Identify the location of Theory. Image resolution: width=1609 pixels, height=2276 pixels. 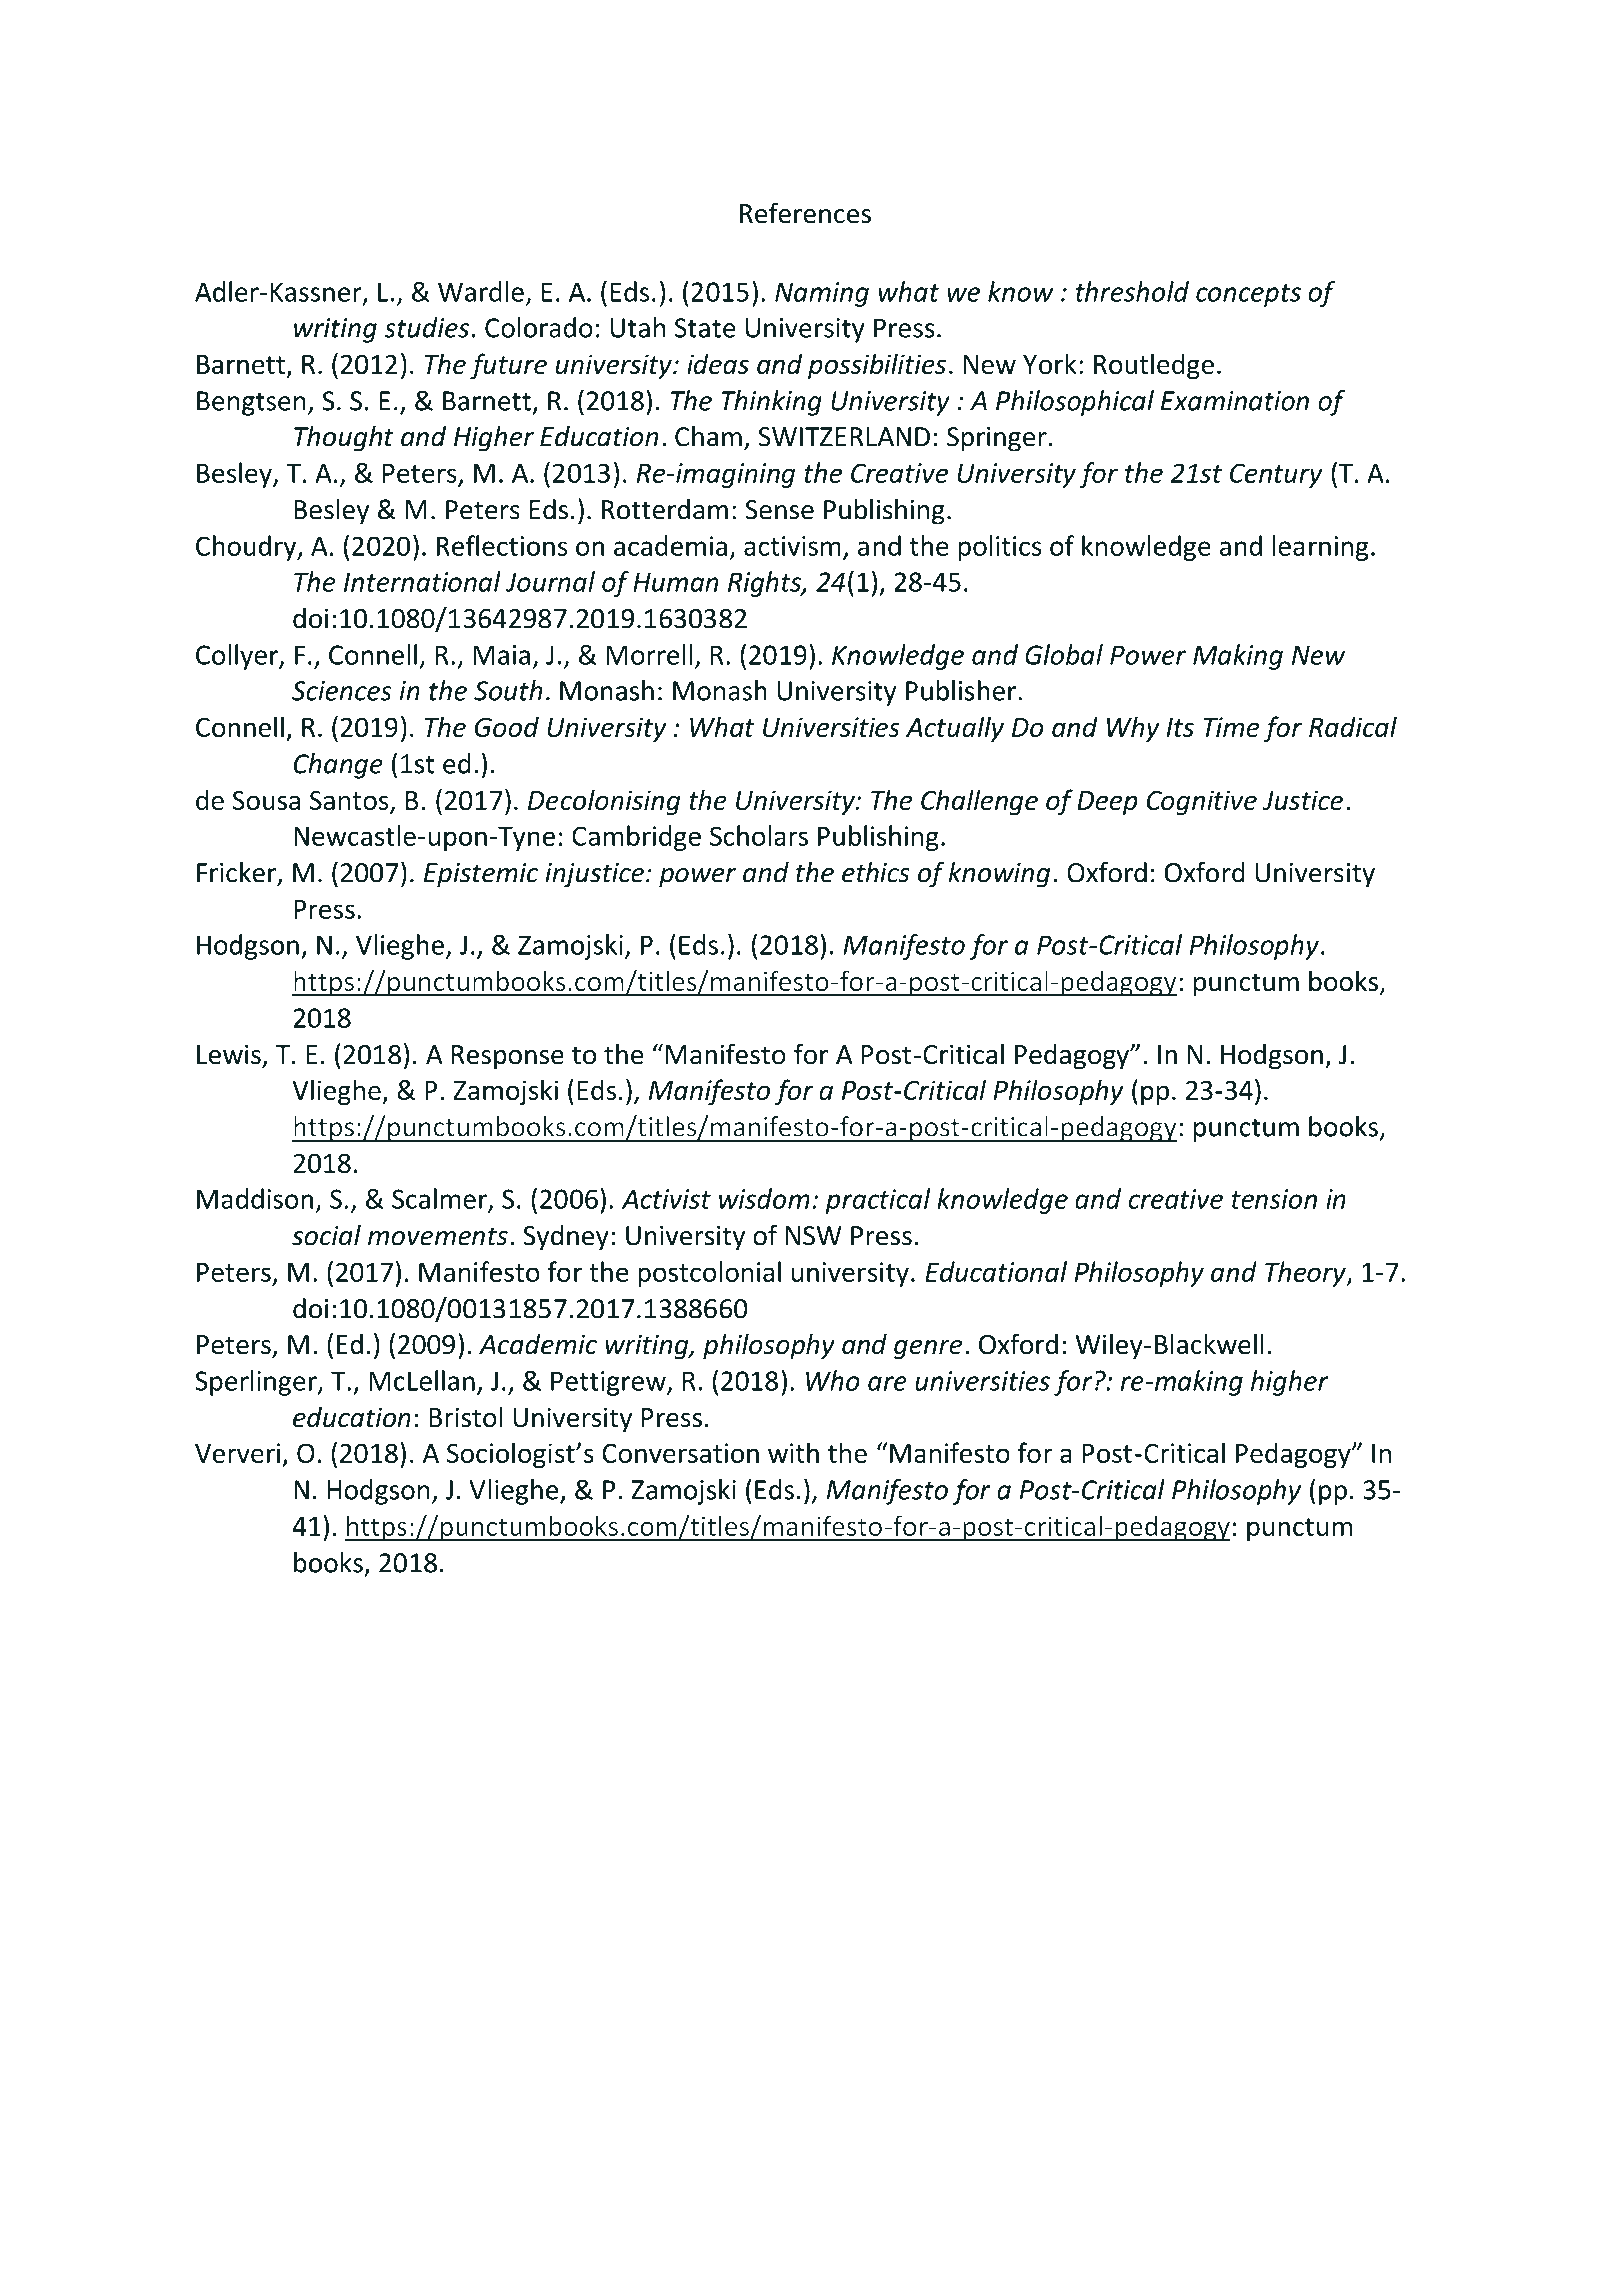
(1306, 1274).
